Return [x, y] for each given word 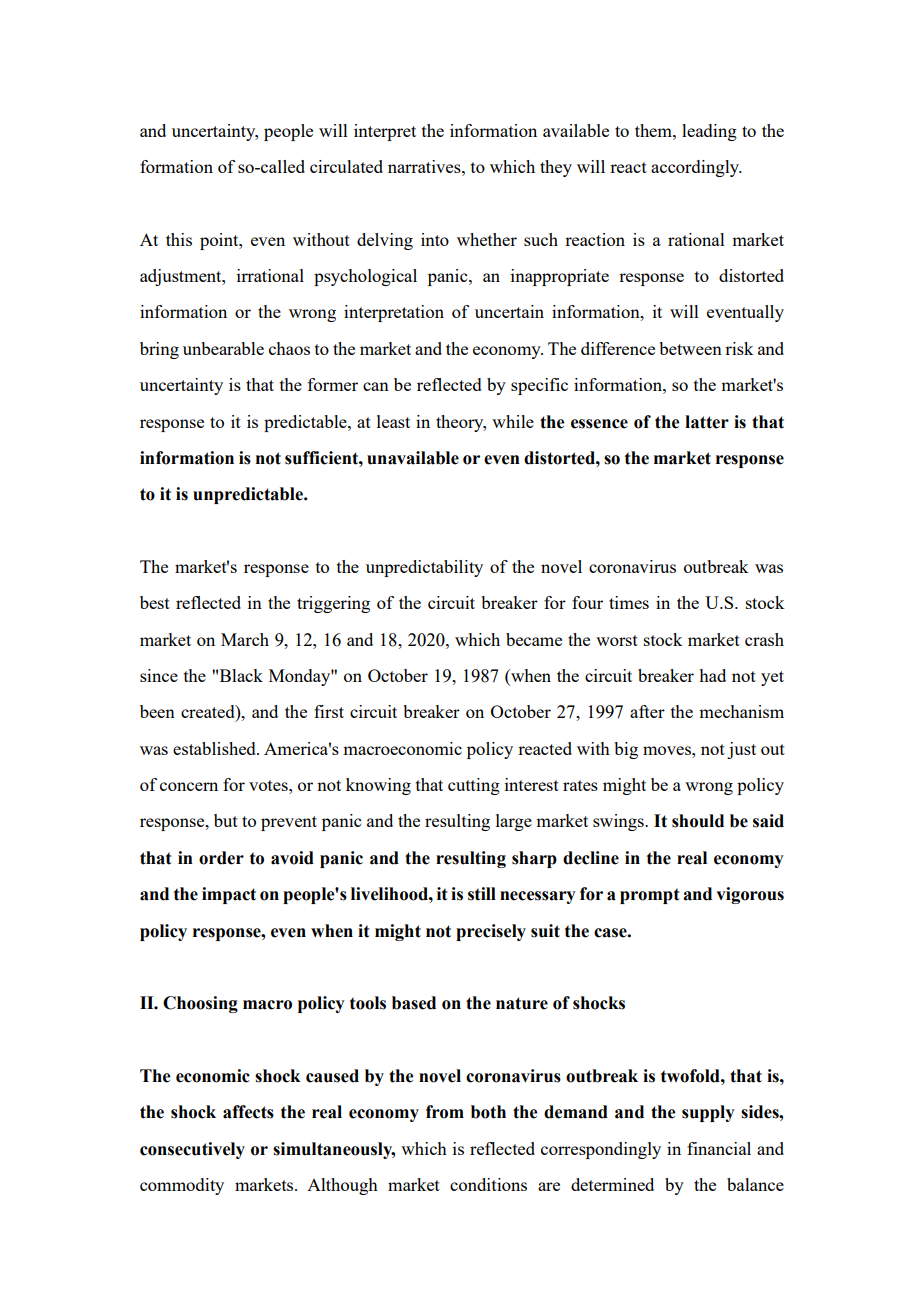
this [179, 239]
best [155, 602]
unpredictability [424, 568]
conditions [488, 1184]
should [698, 821]
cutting [474, 786]
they [556, 168]
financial [719, 1148]
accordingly [696, 168]
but [226, 820]
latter [707, 422]
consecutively [192, 1150]
